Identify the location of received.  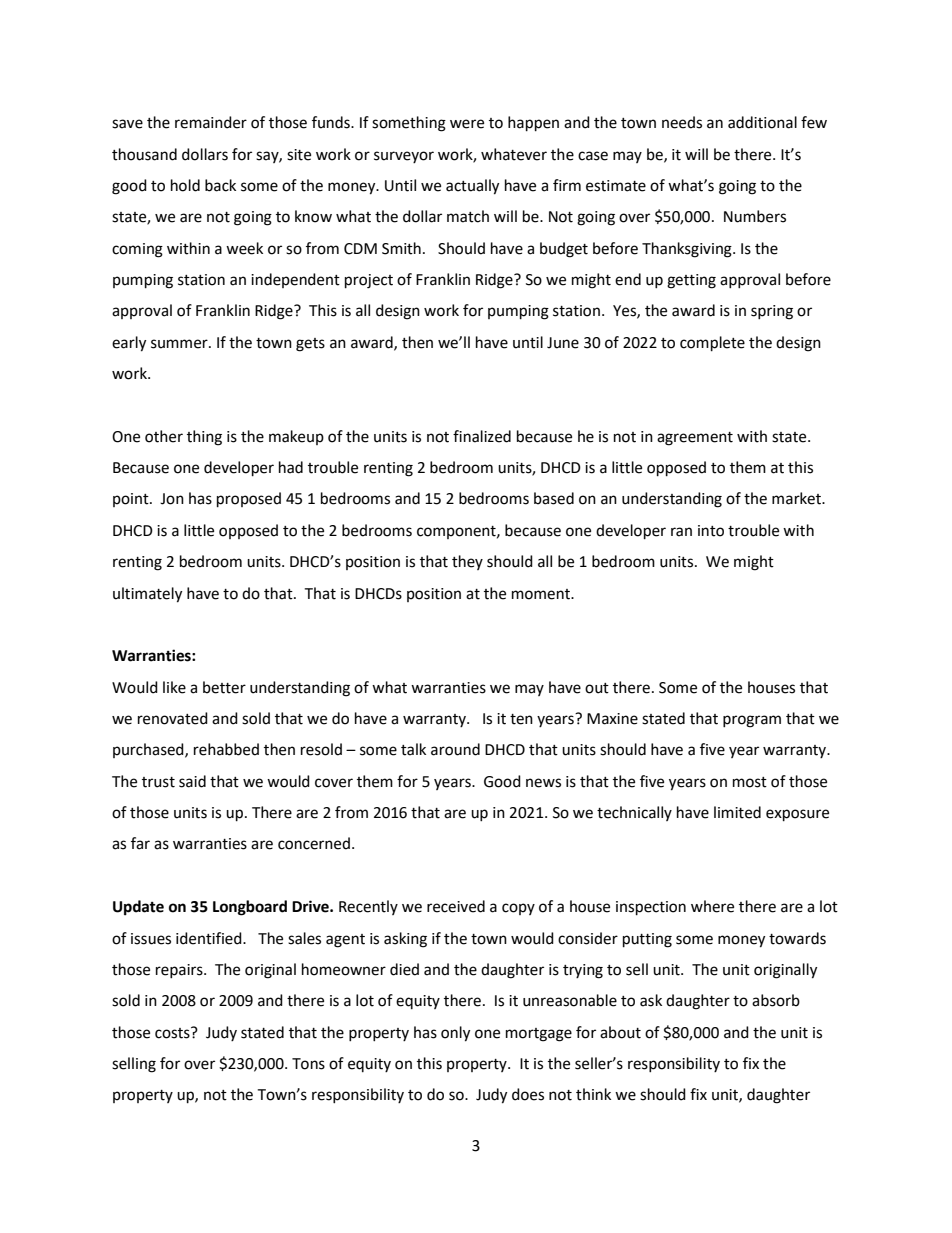
(456, 906).
